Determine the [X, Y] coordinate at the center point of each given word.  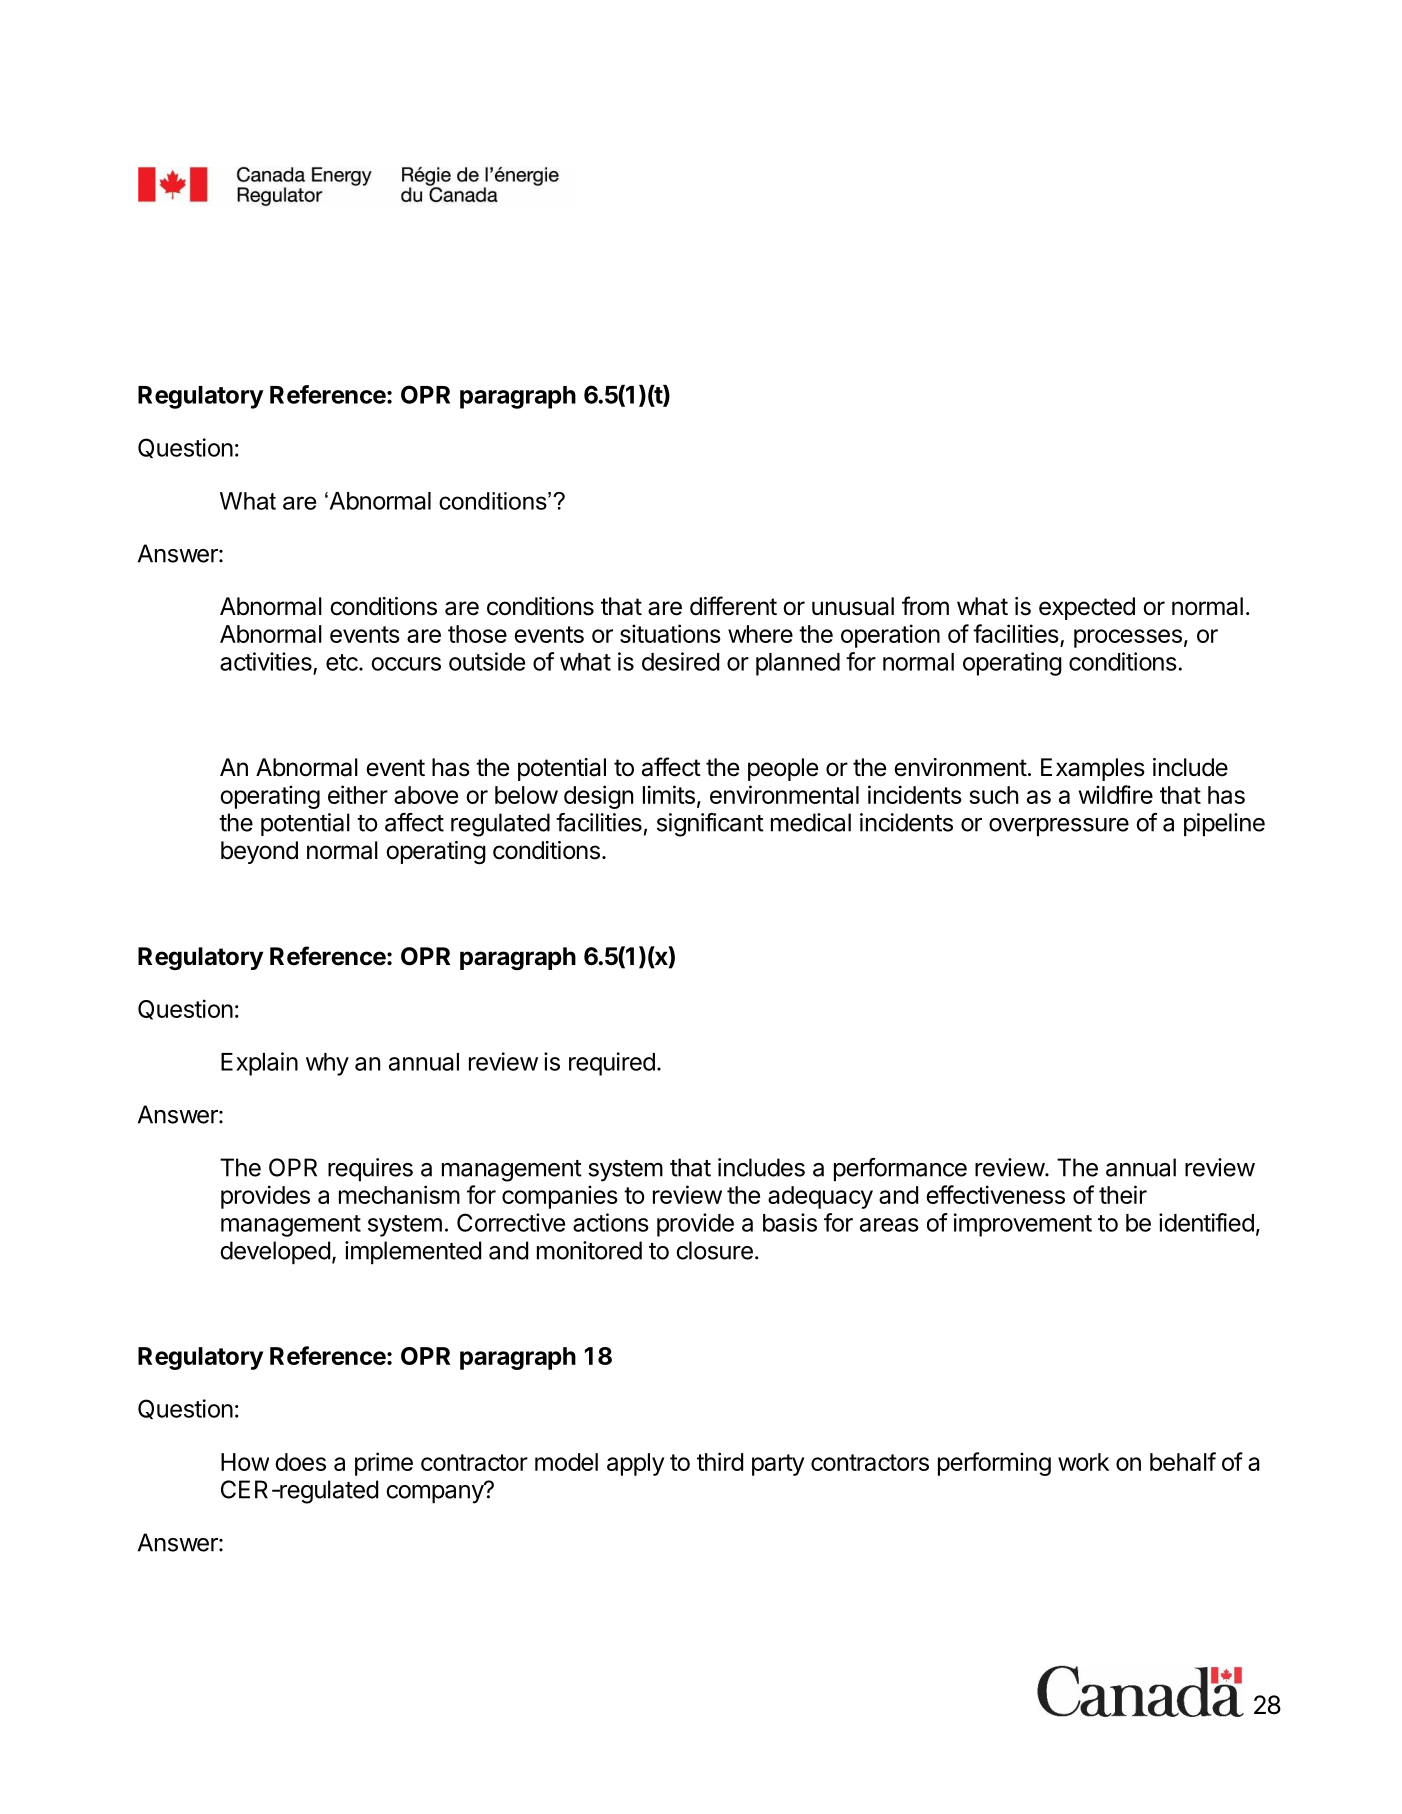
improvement [1023, 1225]
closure [714, 1250]
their [1123, 1194]
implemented [413, 1252]
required [612, 1064]
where [760, 634]
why [327, 1064]
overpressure [1059, 827]
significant [710, 825]
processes [1128, 638]
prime [384, 1464]
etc [343, 662]
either [358, 794]
